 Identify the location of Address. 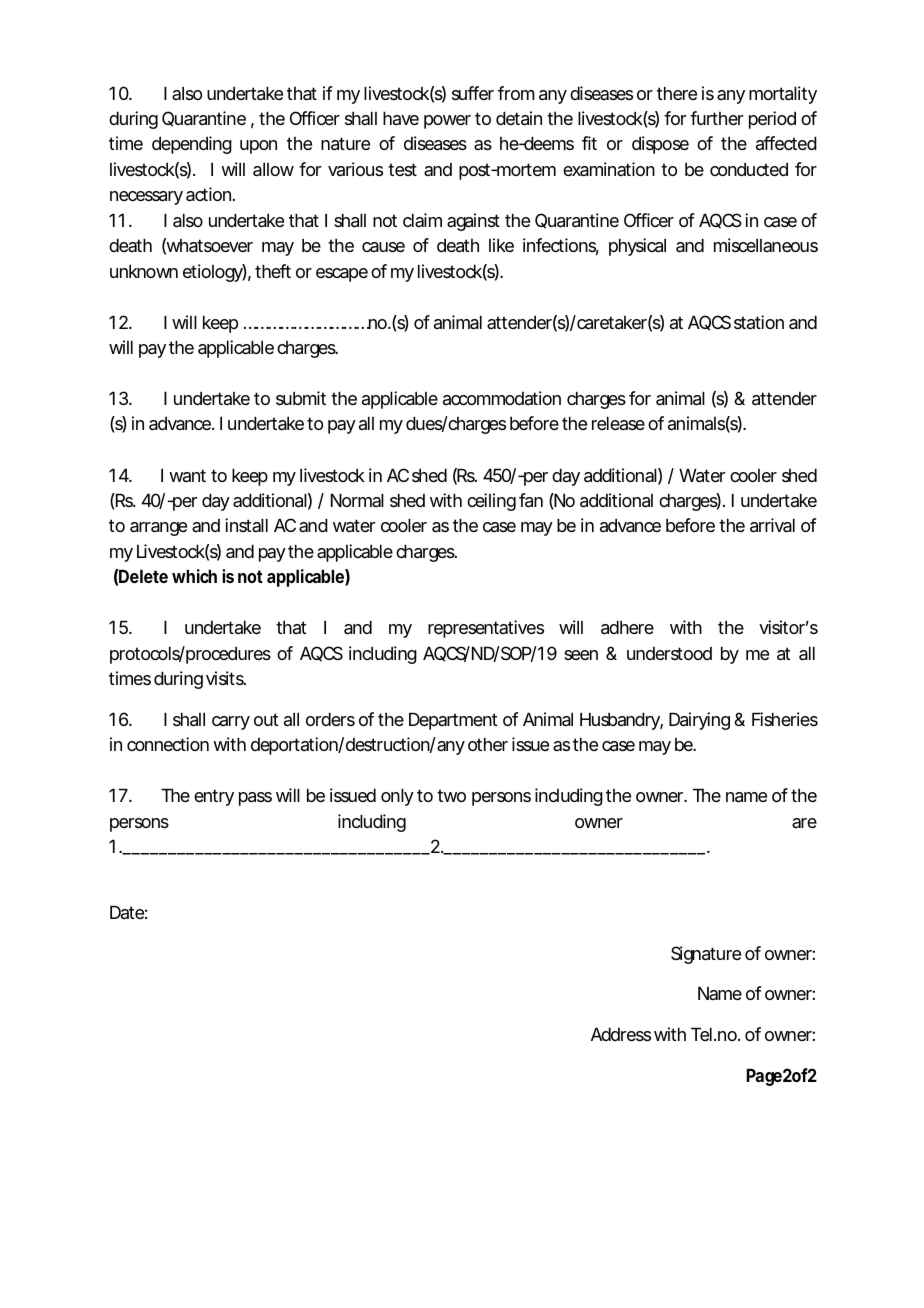
(621, 1034).
